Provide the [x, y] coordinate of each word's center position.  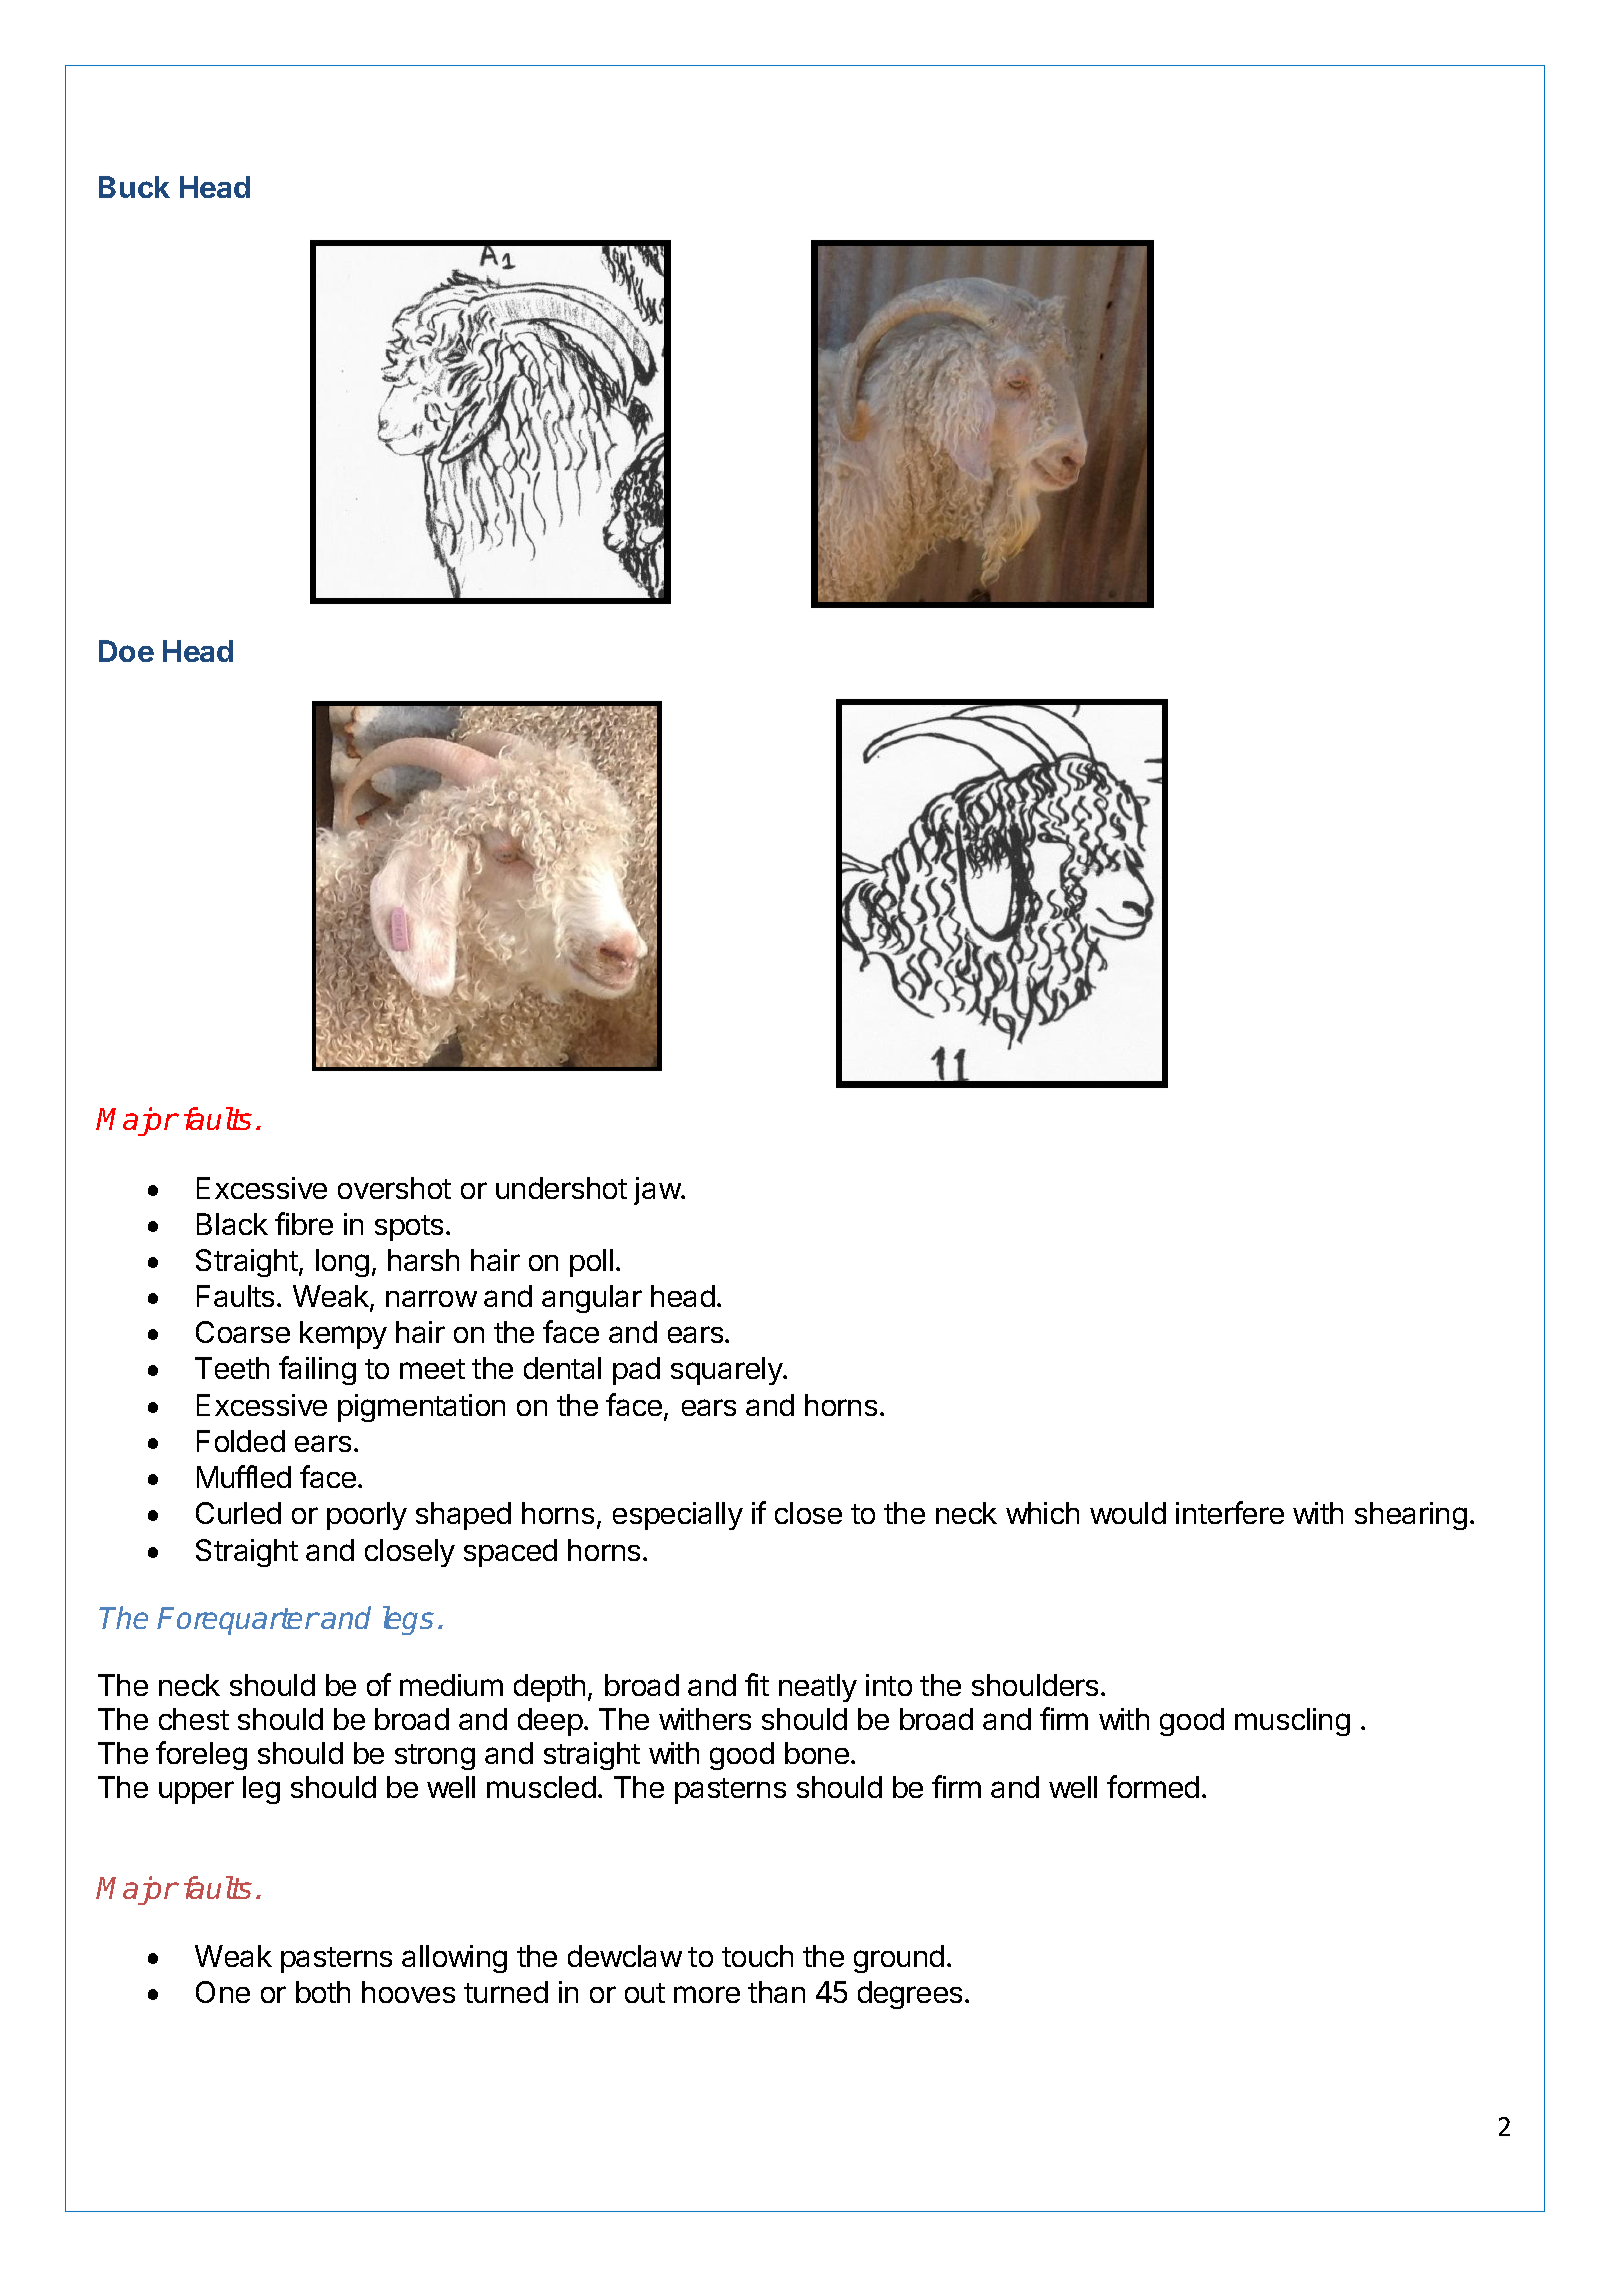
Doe [126, 651]
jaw [658, 1191]
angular [592, 1299]
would [1128, 1513]
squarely [727, 1371]
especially [678, 1516]
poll [591, 1263]
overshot [394, 1188]
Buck [134, 187]
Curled [238, 1513]
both [323, 1992]
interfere [1230, 1512]
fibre [304, 1223]
